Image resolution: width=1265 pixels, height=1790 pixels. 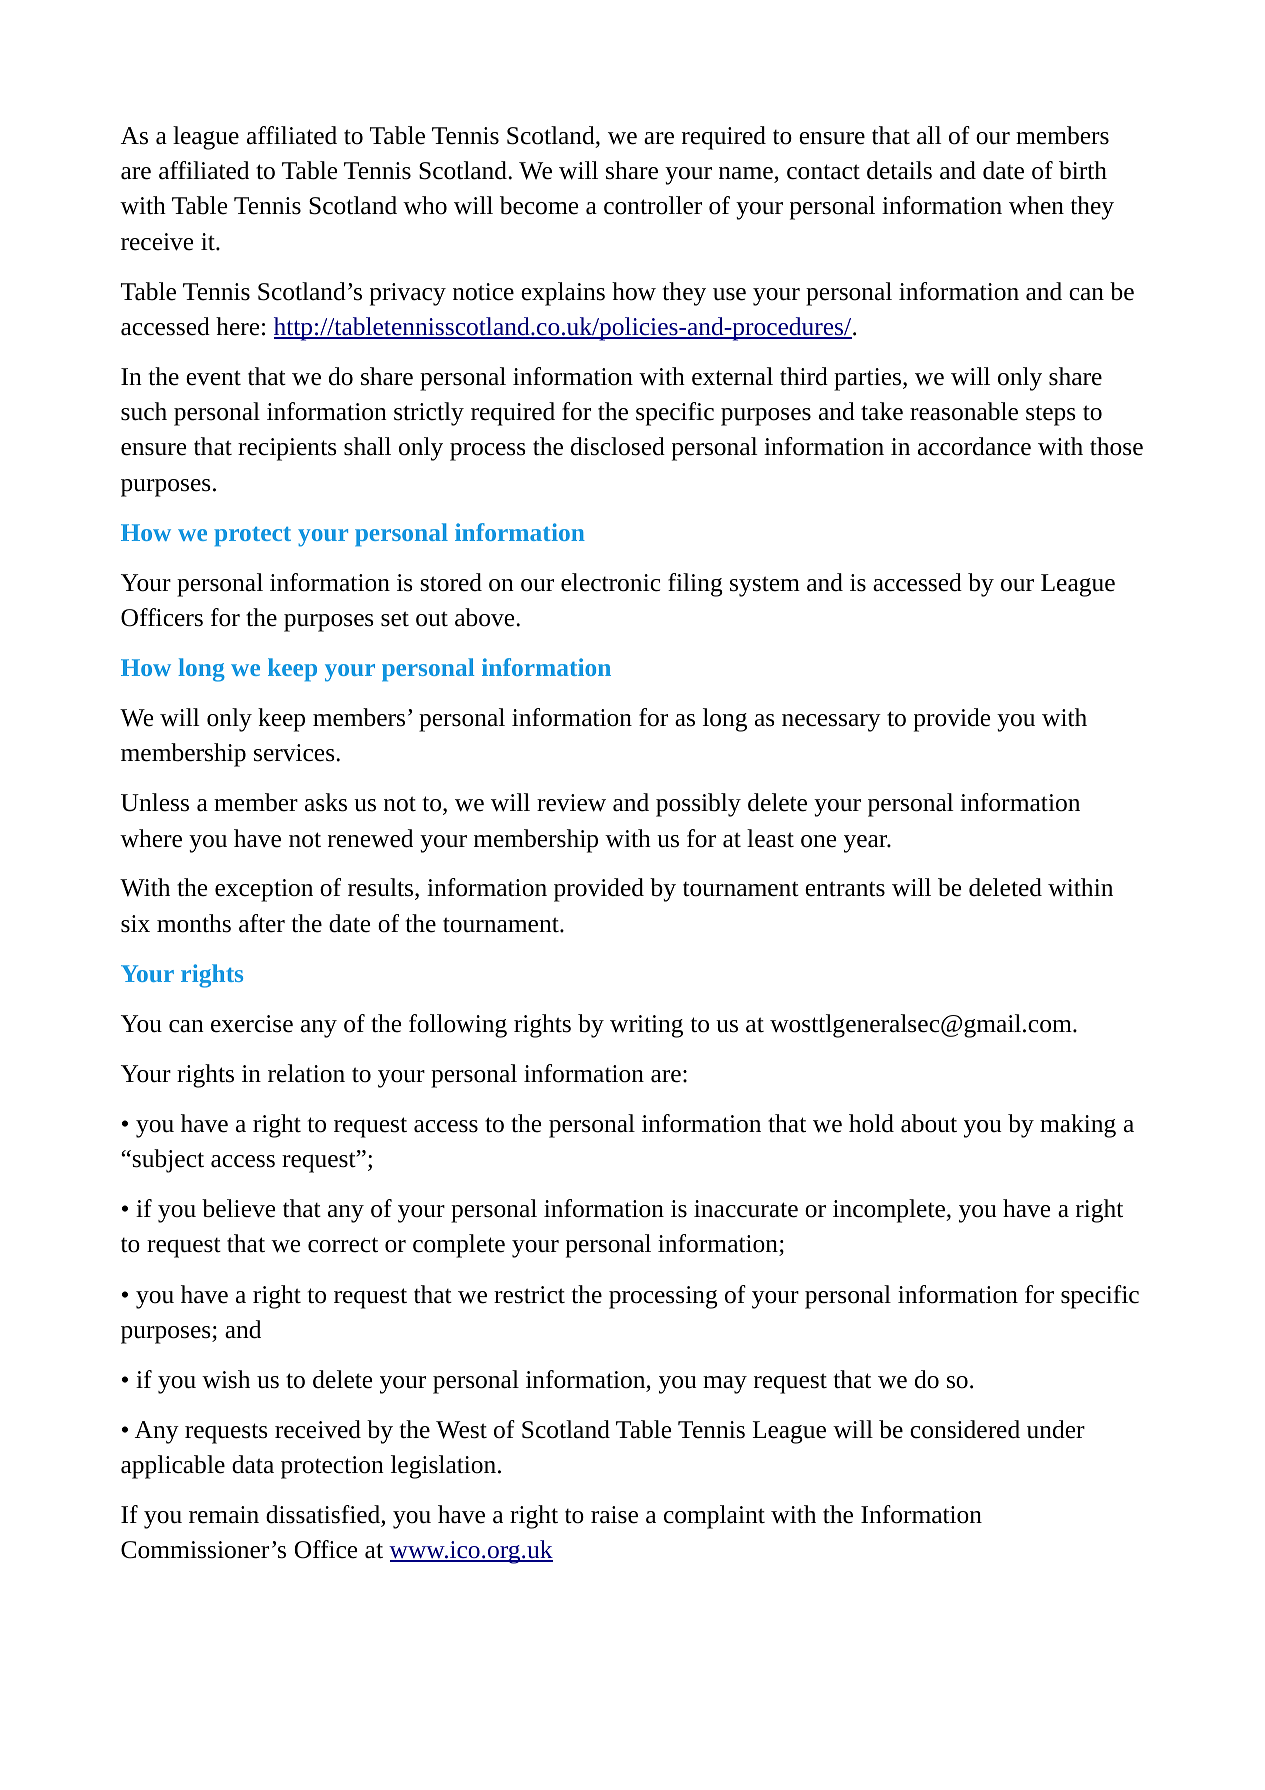 I want to click on when, so click(x=1036, y=205).
